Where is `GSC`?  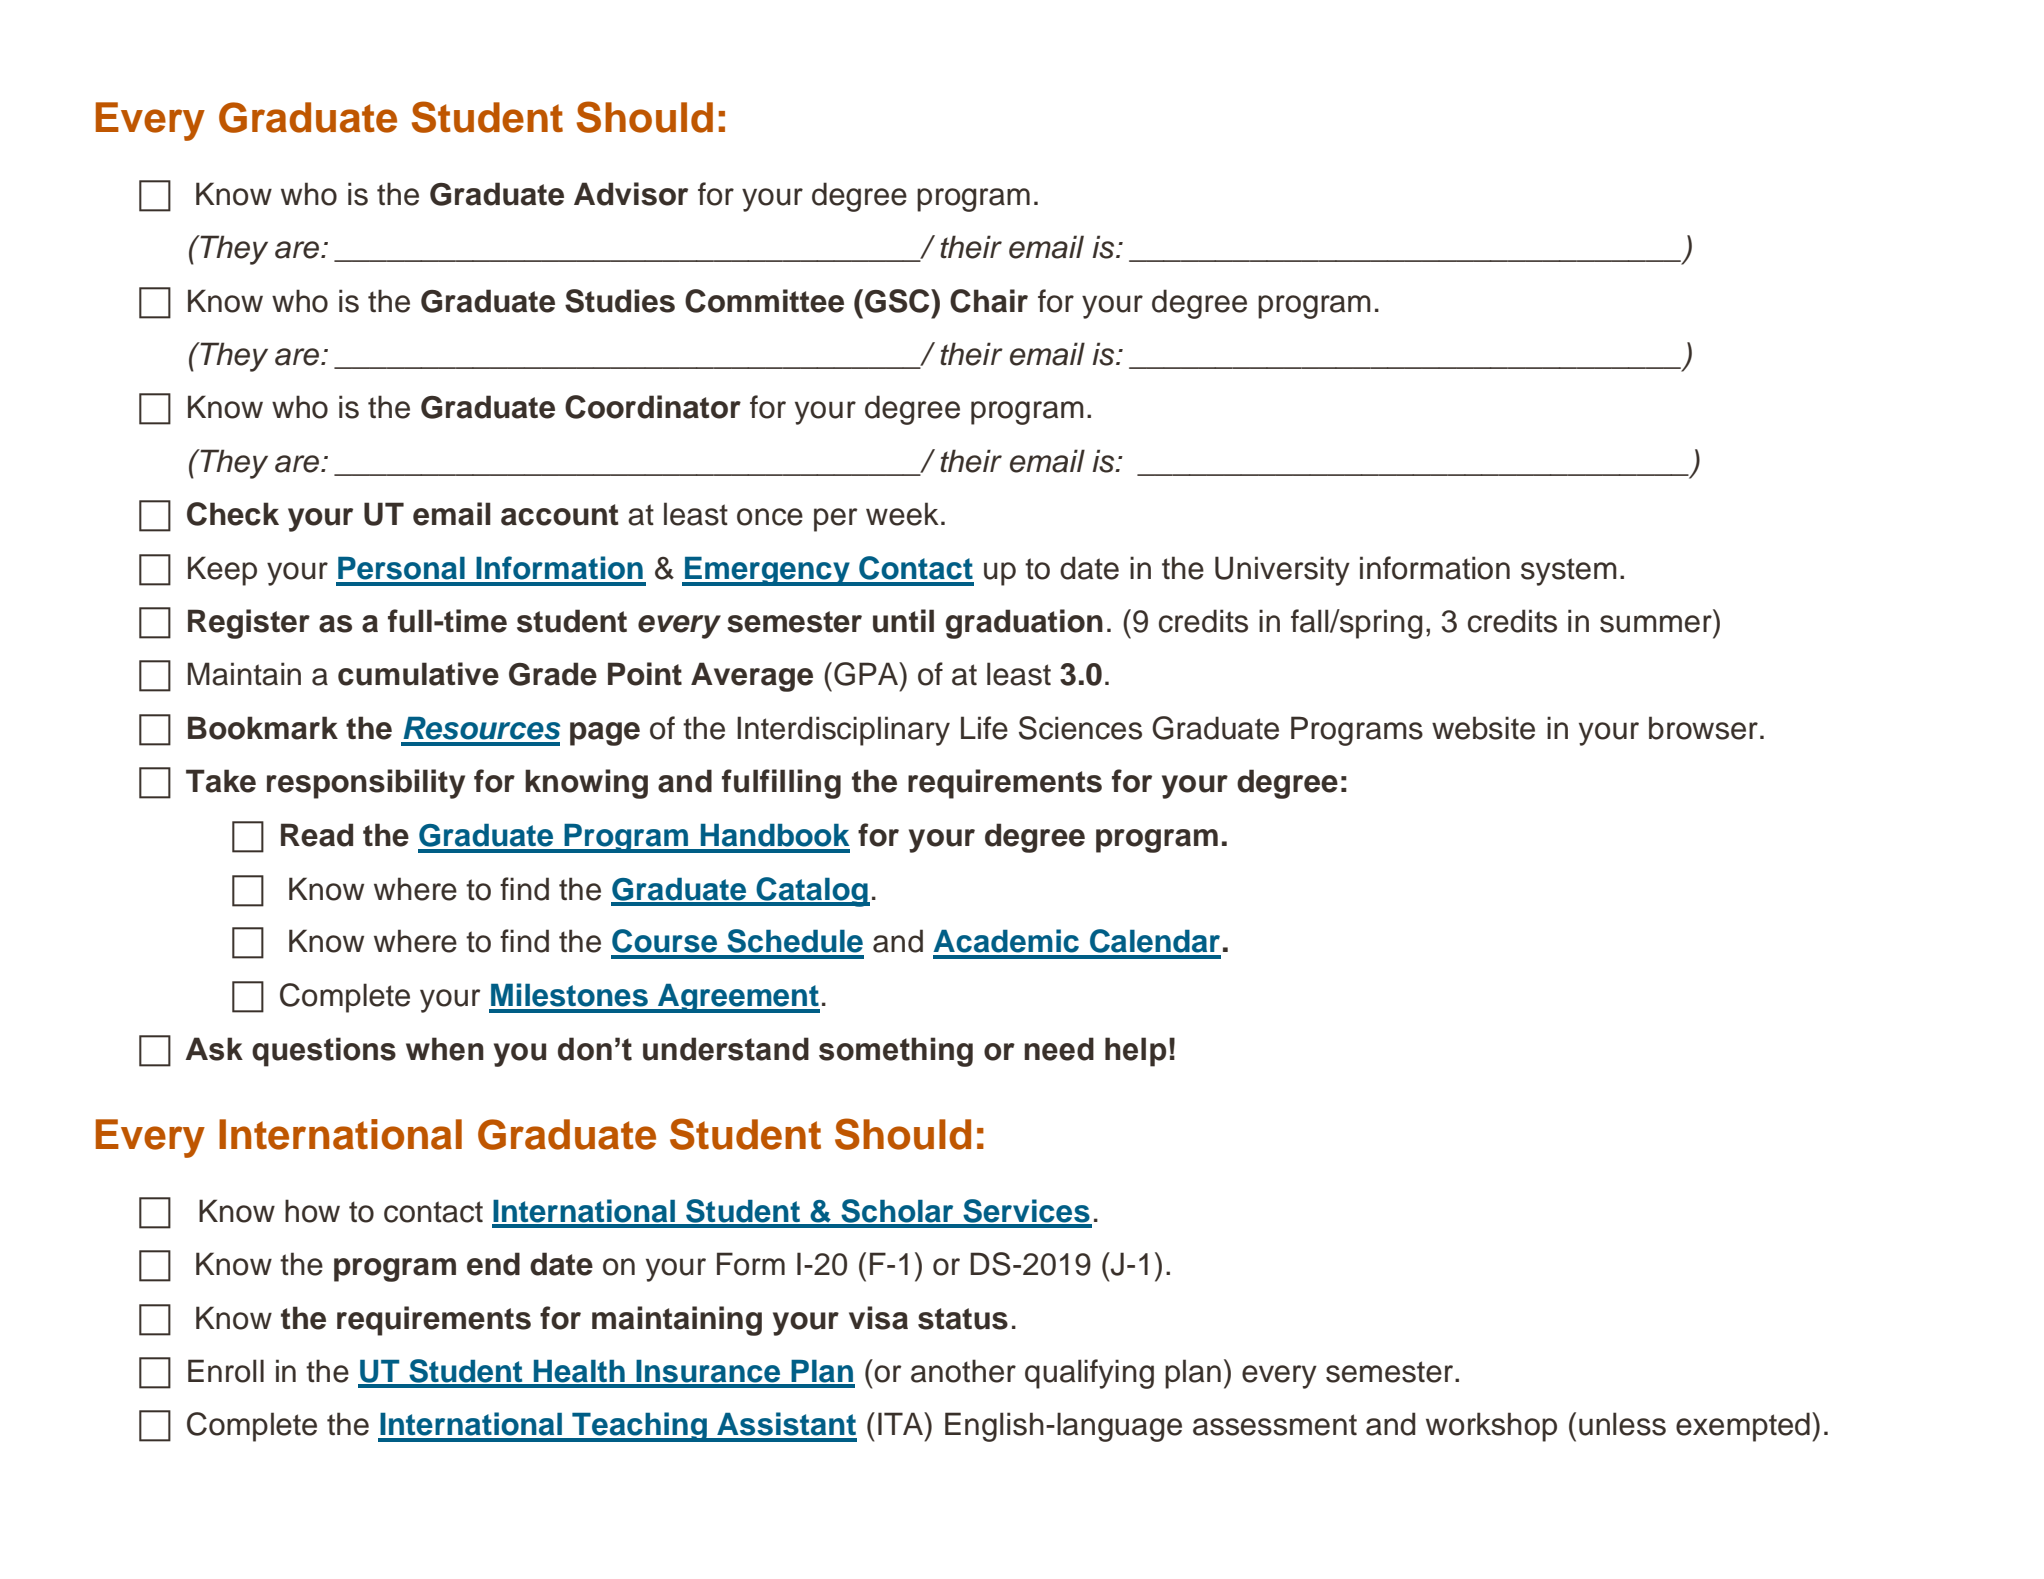
GSC is located at coordinates (898, 301).
